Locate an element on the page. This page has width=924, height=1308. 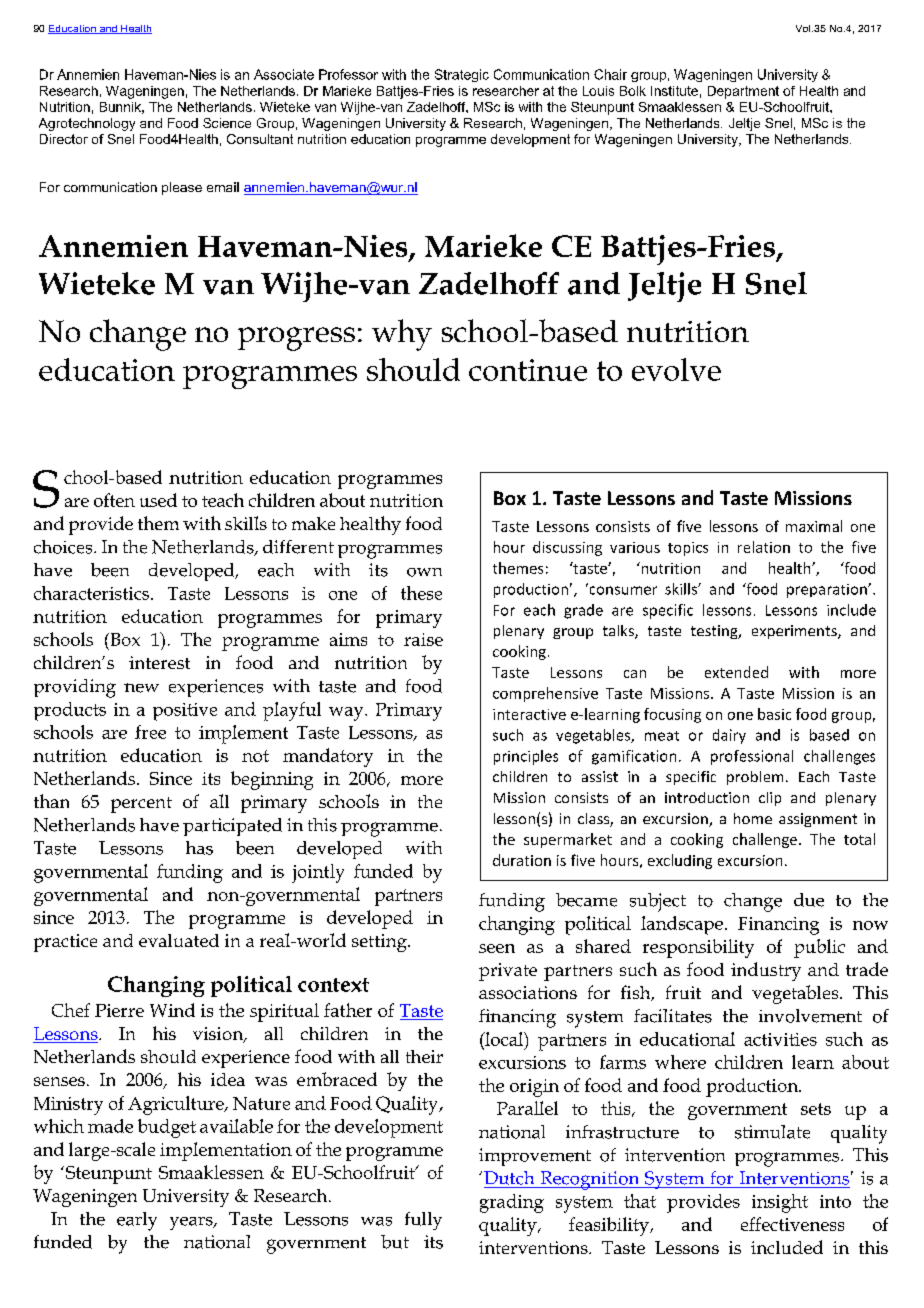
Department is located at coordinates (743, 92).
